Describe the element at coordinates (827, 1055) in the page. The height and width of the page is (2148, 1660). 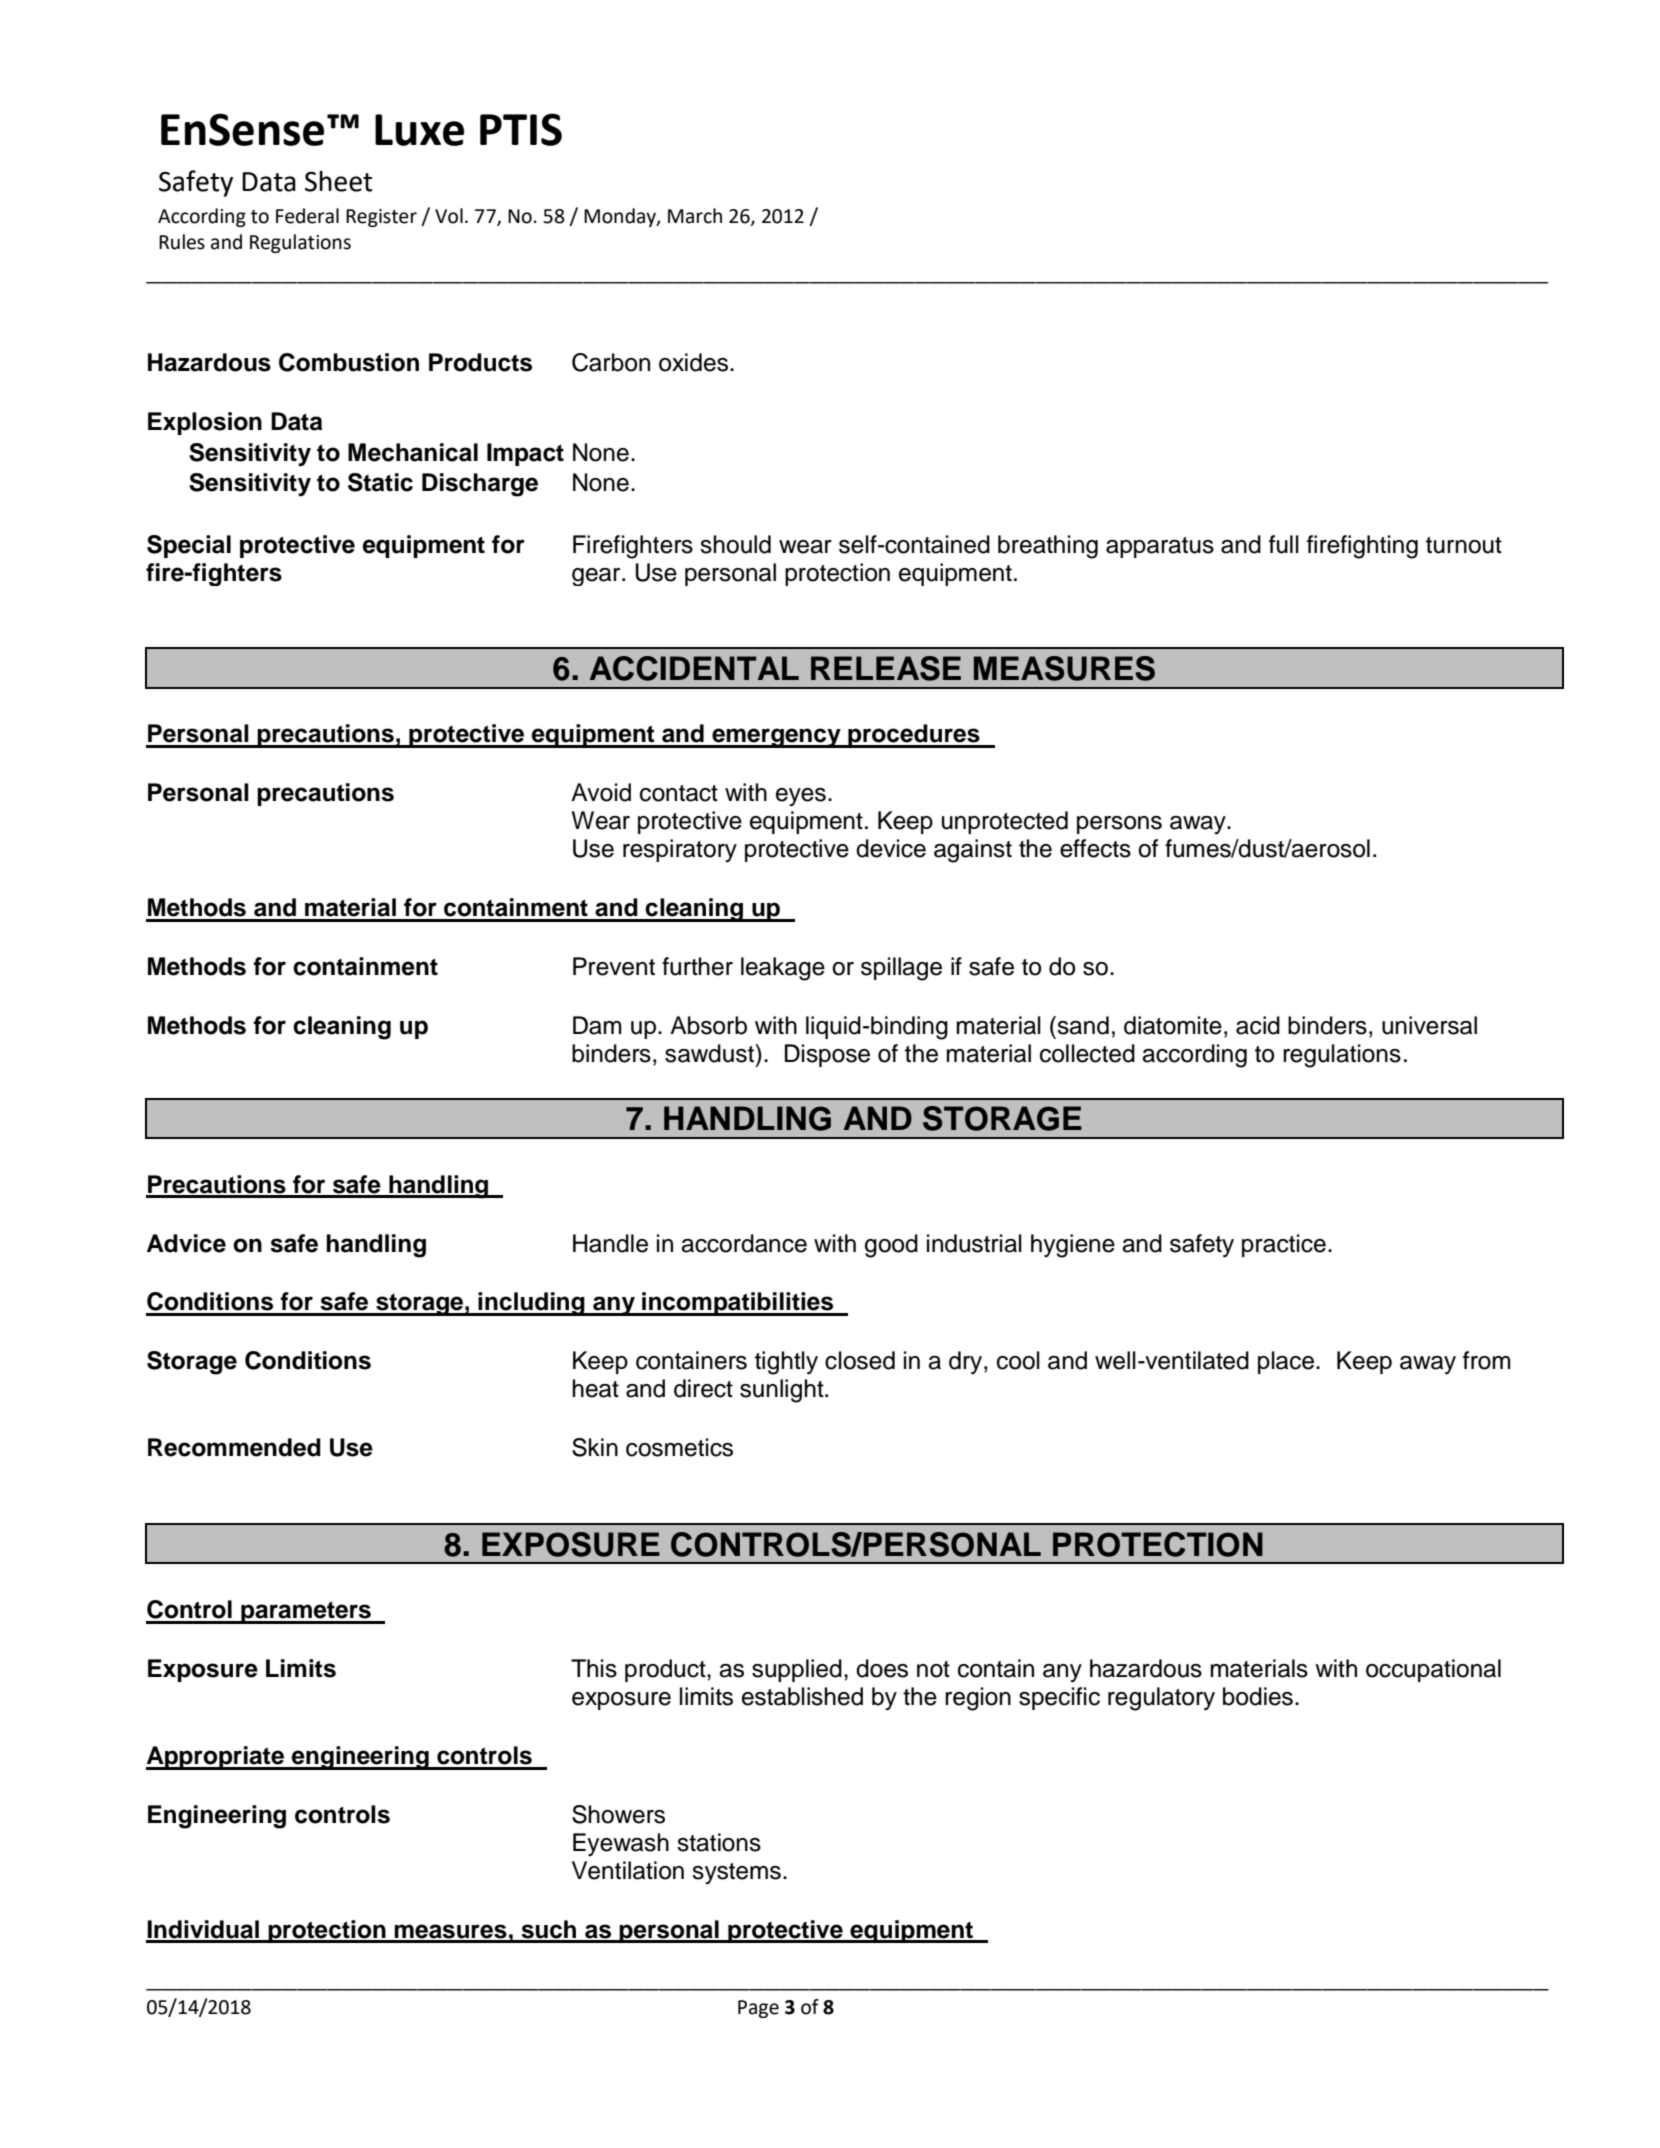
I see `Dispose` at that location.
